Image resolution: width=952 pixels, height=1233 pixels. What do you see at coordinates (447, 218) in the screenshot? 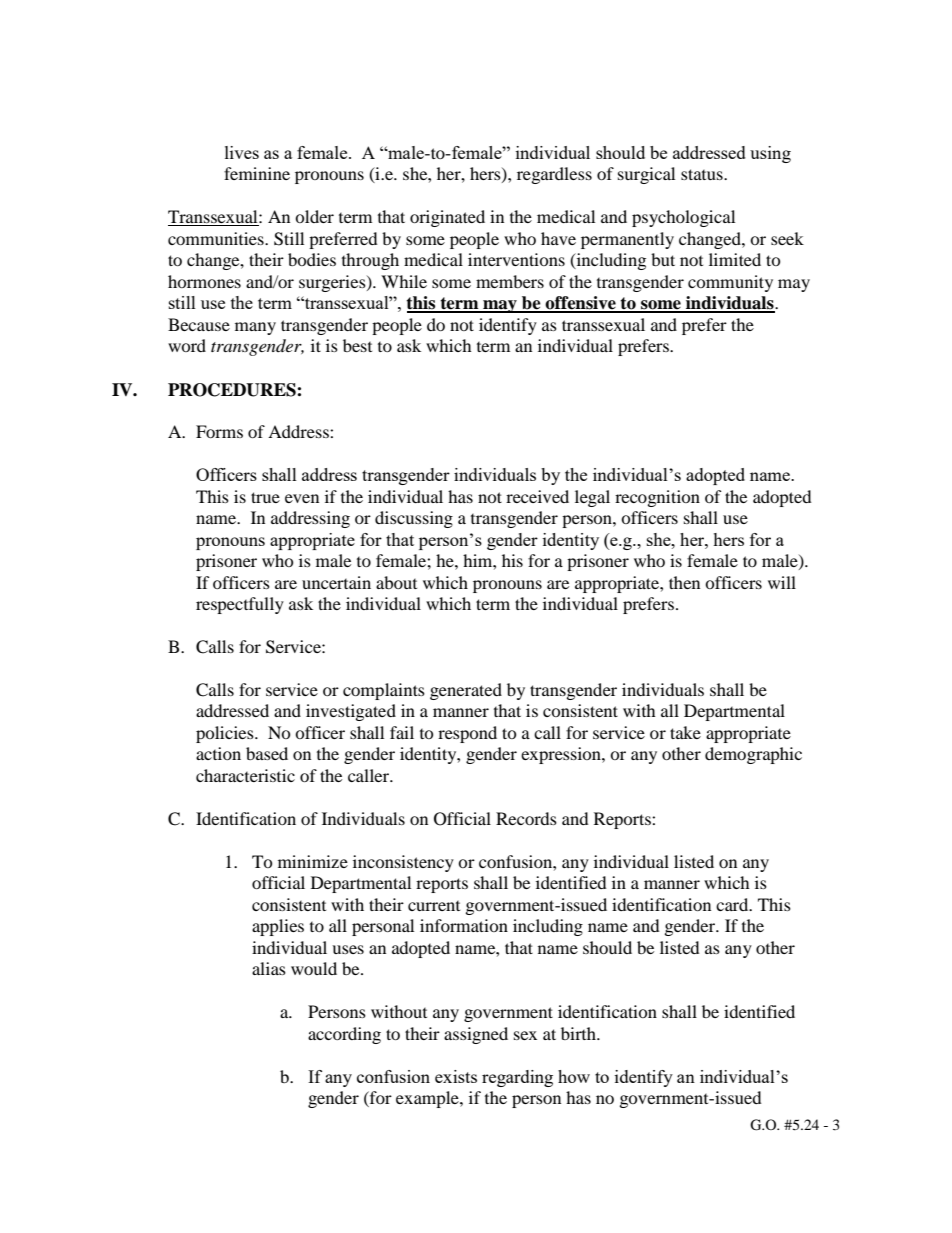
I see `originated` at bounding box center [447, 218].
